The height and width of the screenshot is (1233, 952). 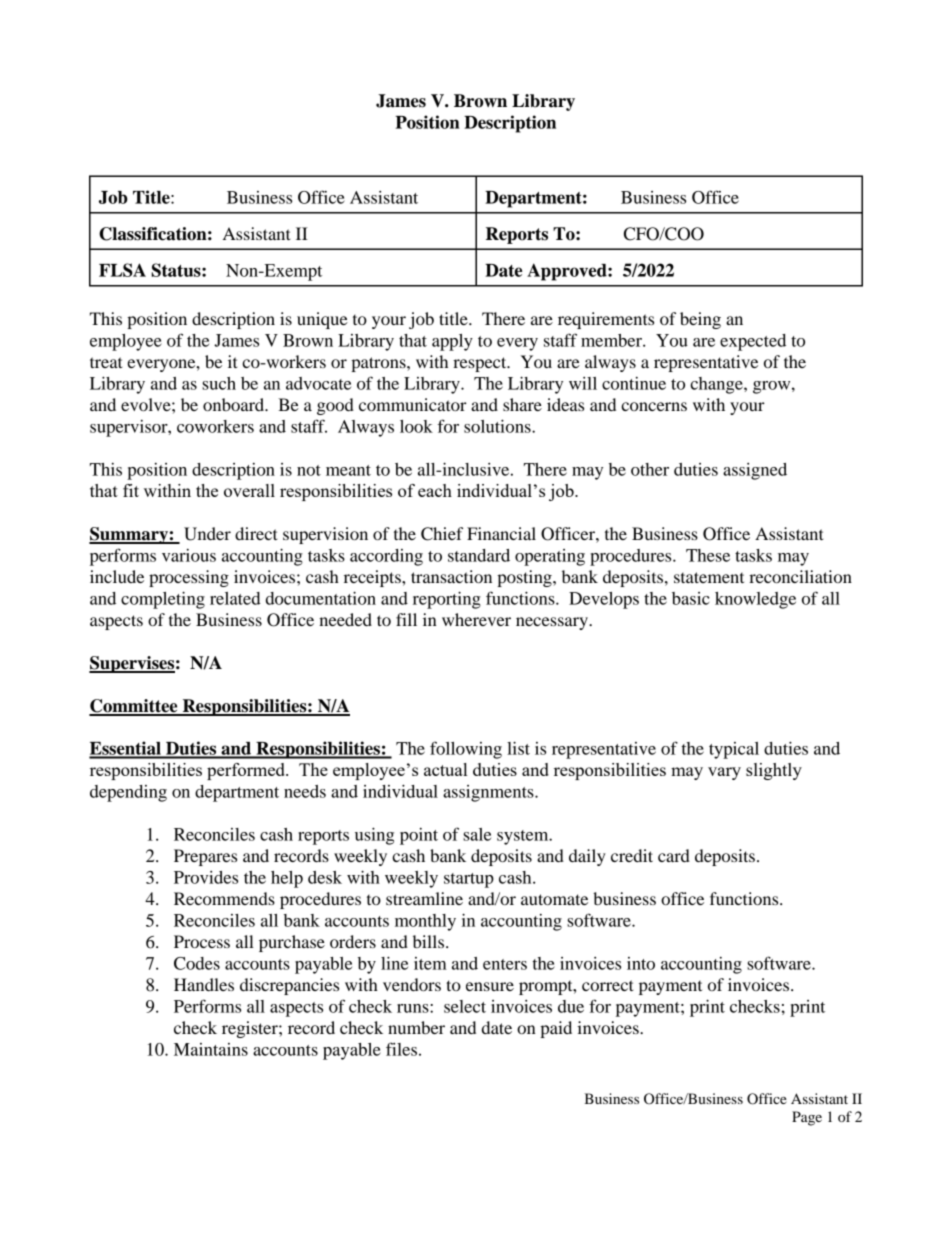 What do you see at coordinates (206, 877) in the screenshot?
I see `Provides` at bounding box center [206, 877].
